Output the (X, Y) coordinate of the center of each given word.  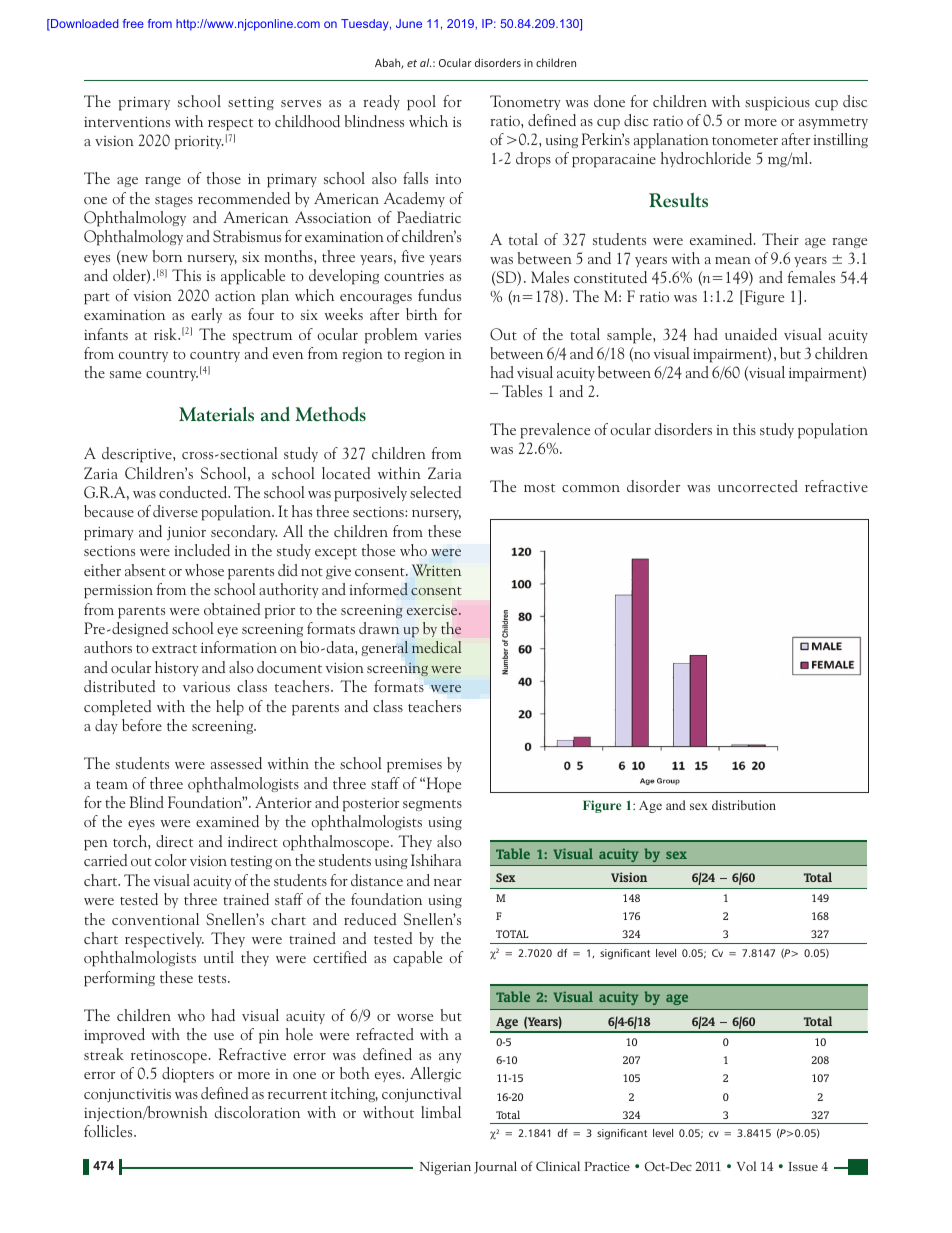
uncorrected (758, 486)
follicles (109, 1131)
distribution (744, 805)
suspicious (777, 104)
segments (432, 805)
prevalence (555, 431)
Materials (216, 414)
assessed (236, 763)
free (133, 23)
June (409, 23)
